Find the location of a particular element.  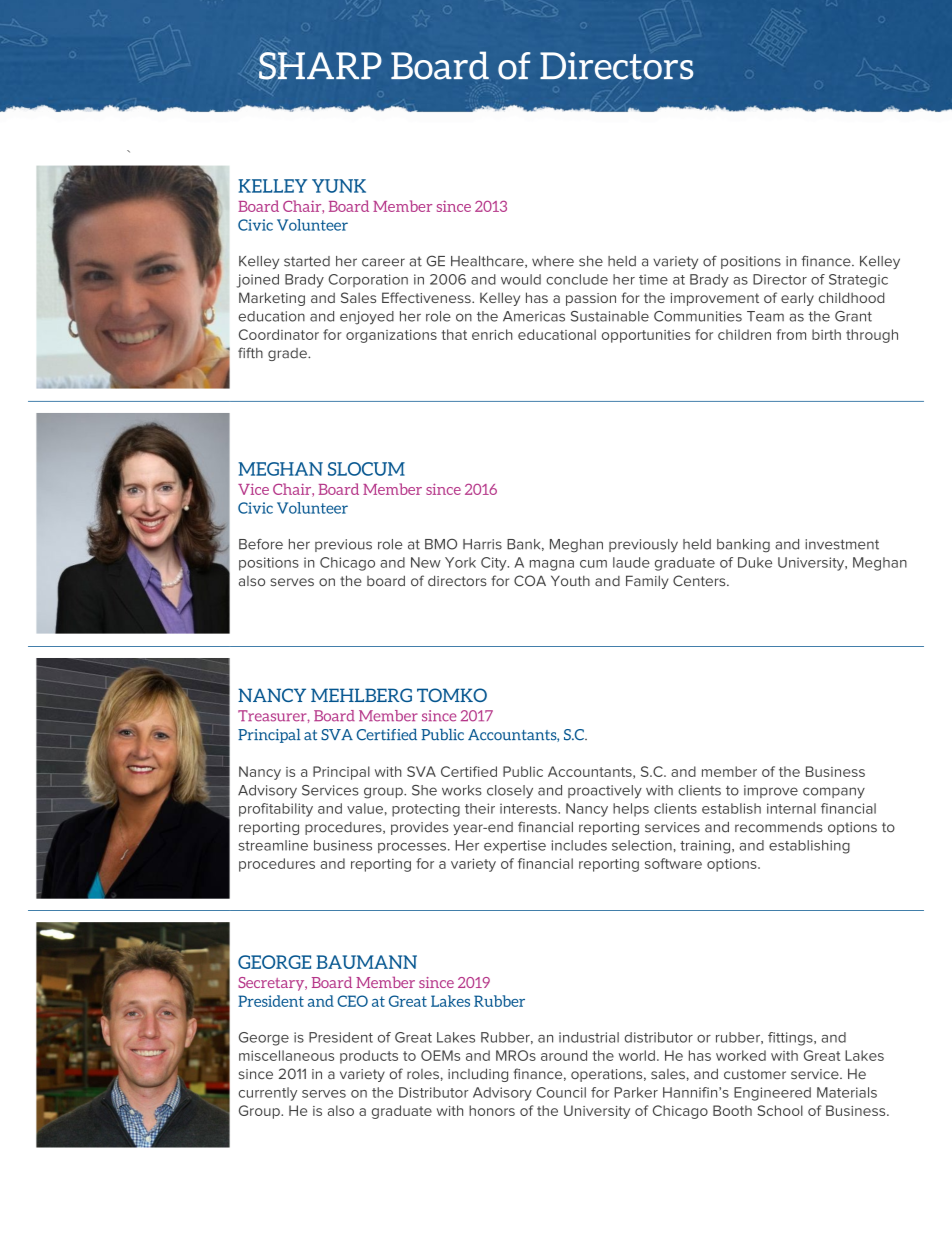

Youth is located at coordinates (570, 580).
